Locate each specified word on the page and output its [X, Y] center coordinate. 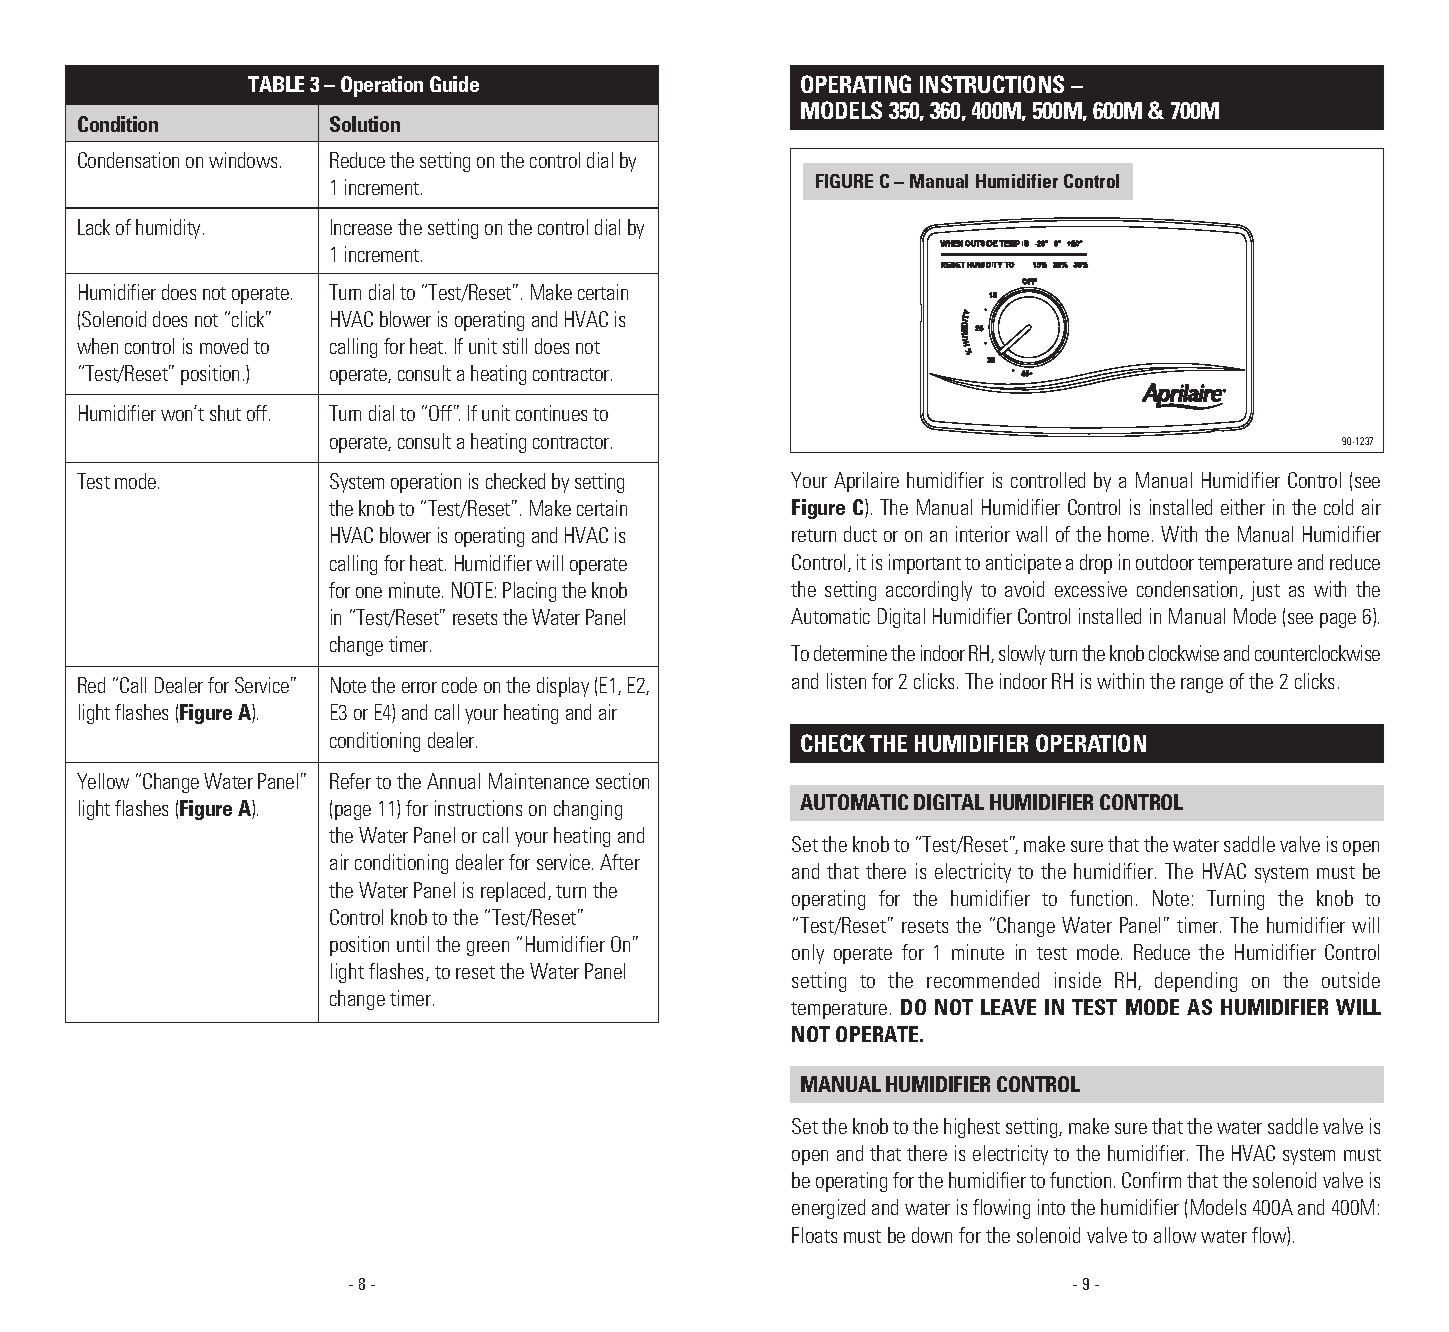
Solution [365, 124]
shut [225, 413]
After [620, 862]
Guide [454, 84]
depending [1196, 982]
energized [828, 1209]
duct [860, 534]
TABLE [276, 84]
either [1243, 507]
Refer [350, 781]
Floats [814, 1235]
